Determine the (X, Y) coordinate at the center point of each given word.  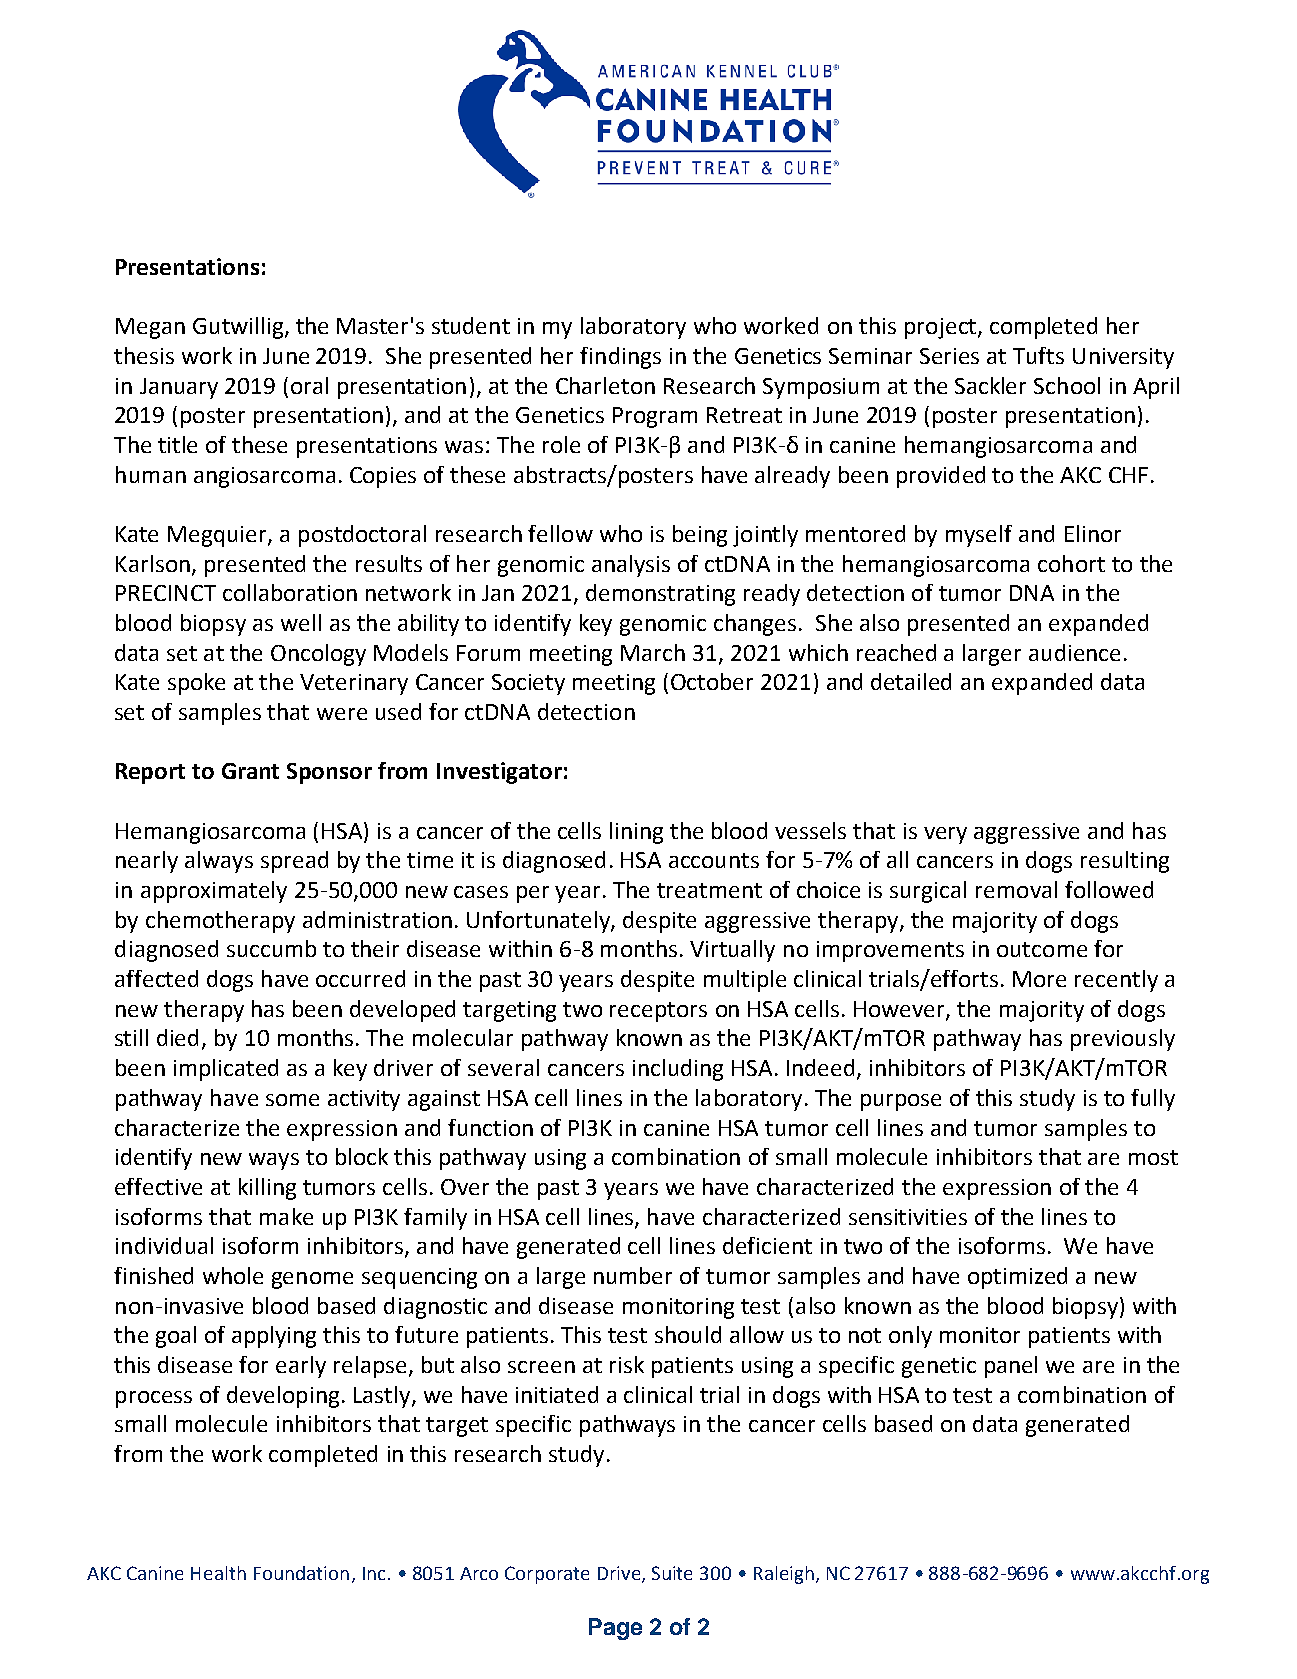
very (945, 835)
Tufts (1038, 355)
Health (218, 1573)
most (1153, 1157)
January (179, 388)
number (633, 1275)
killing (267, 1189)
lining (636, 833)
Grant (250, 771)
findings (620, 358)
